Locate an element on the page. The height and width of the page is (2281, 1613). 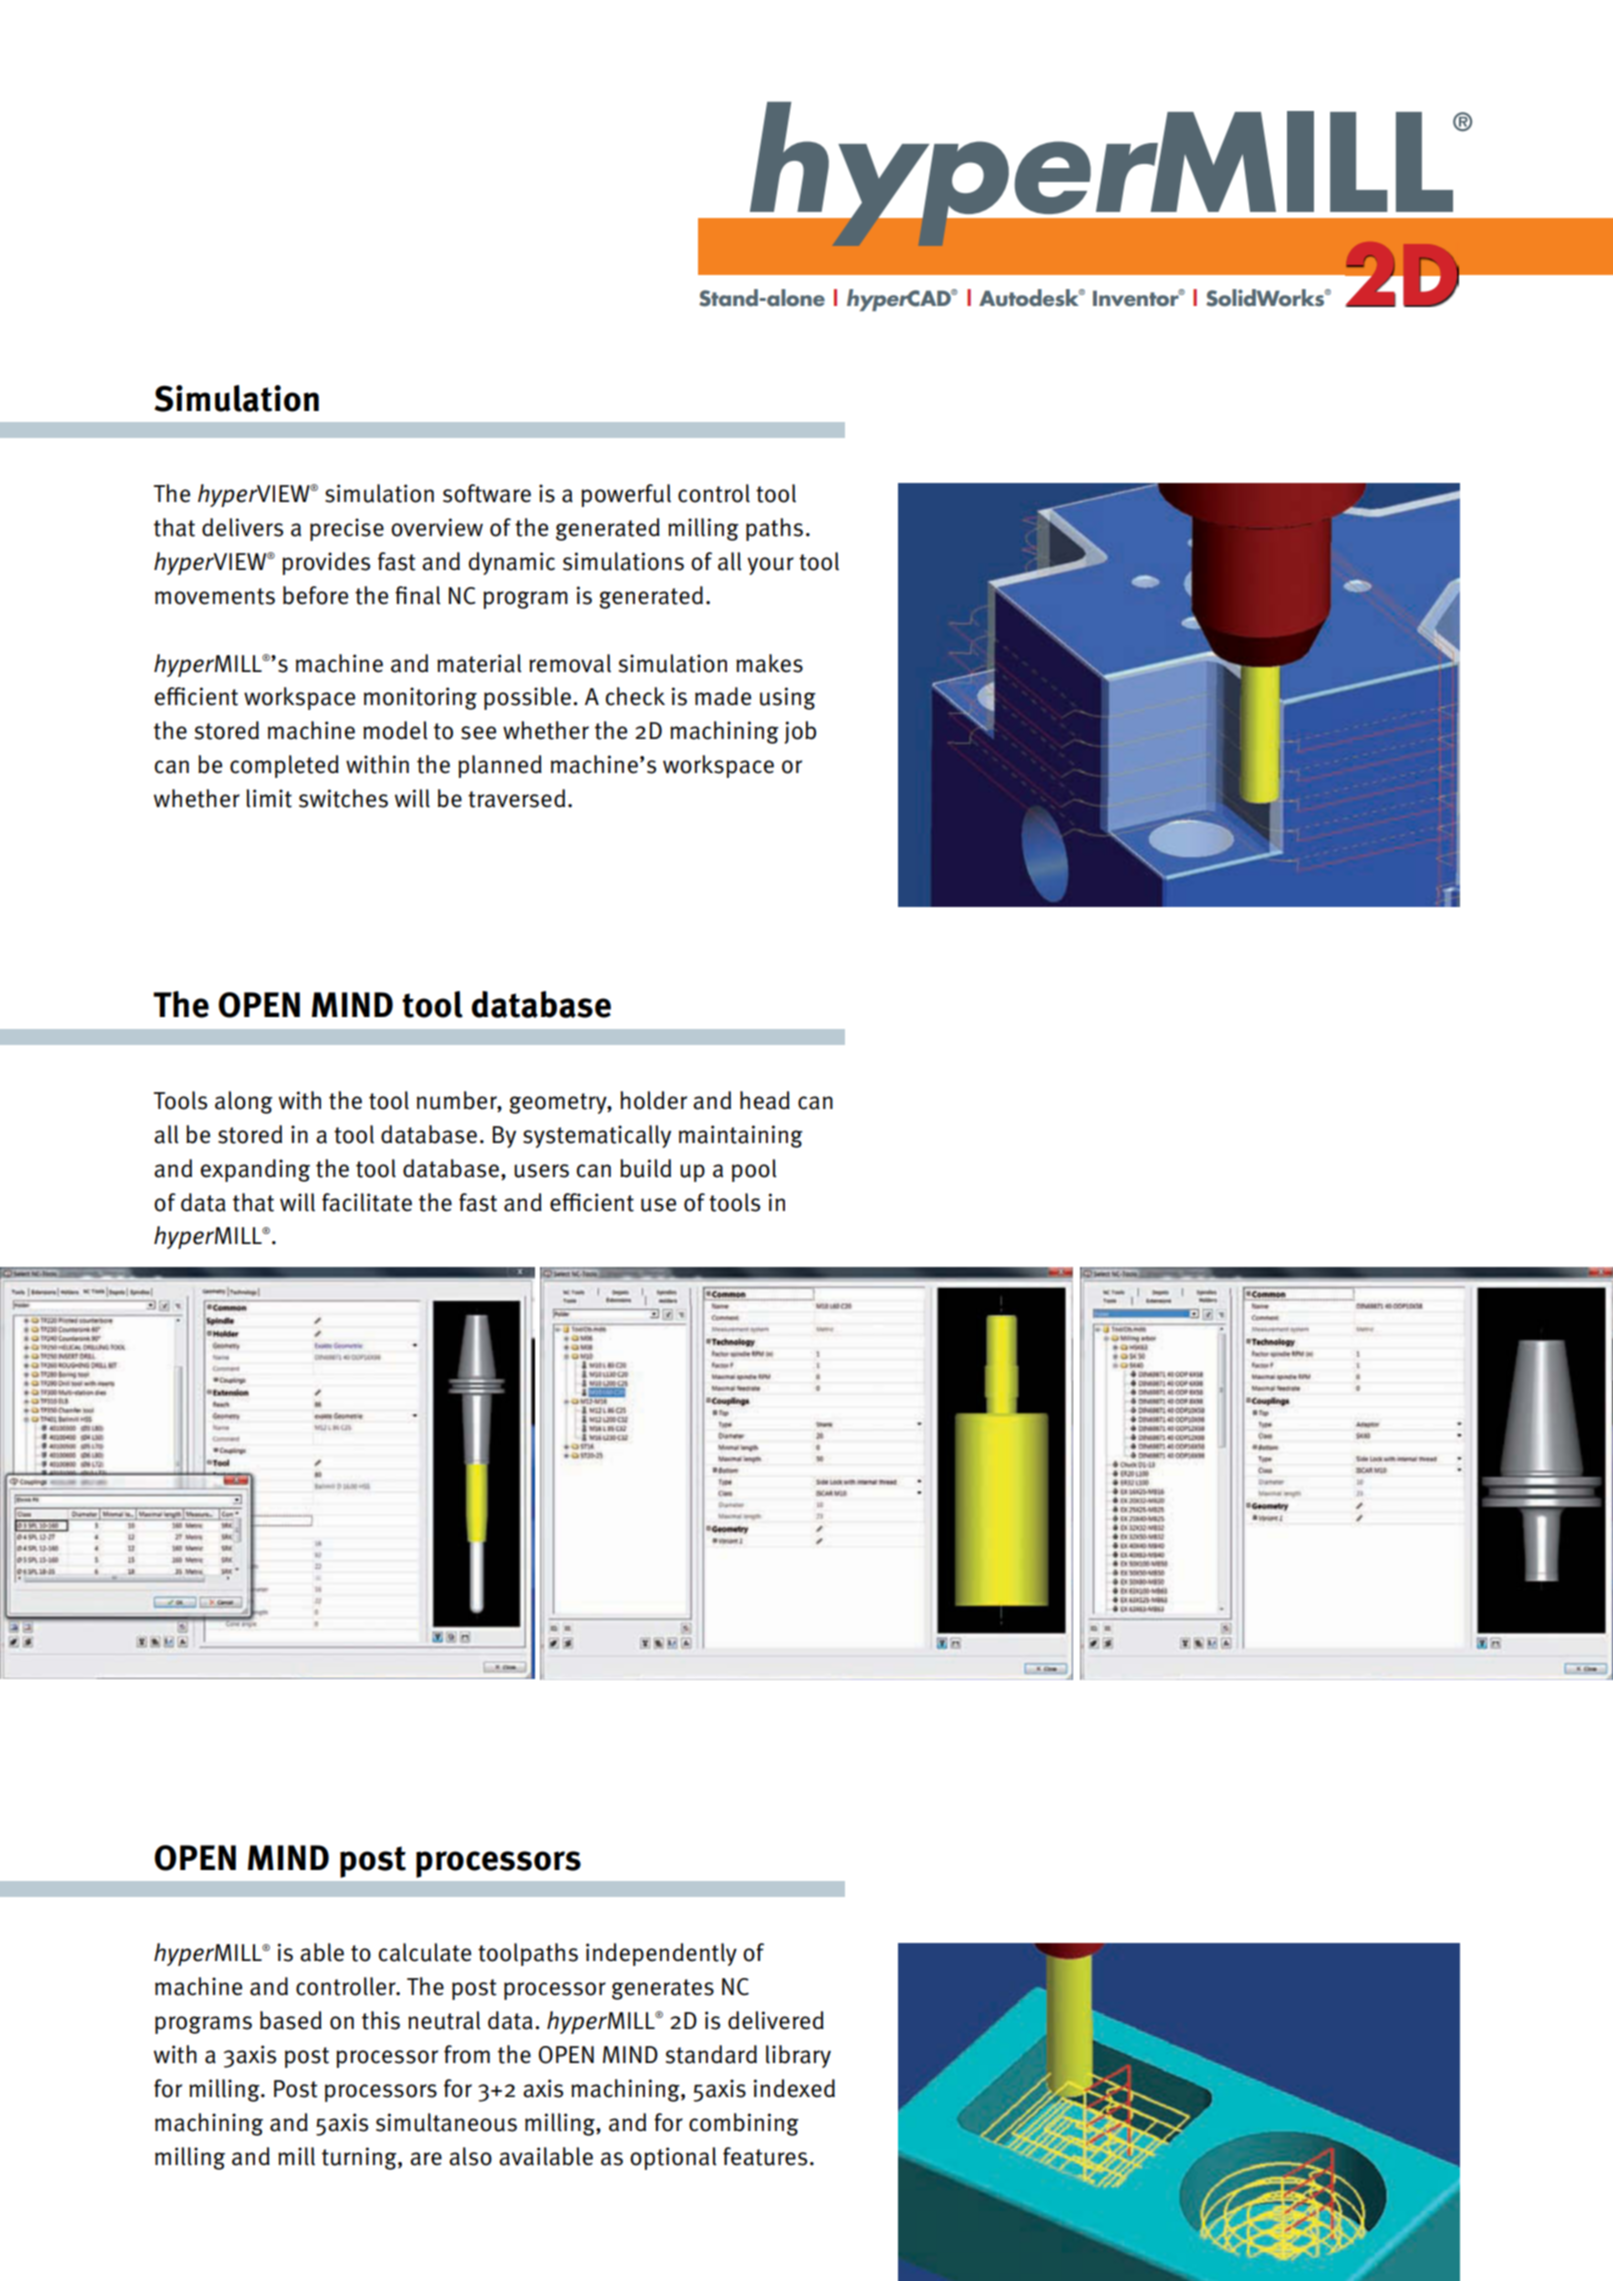
expanding is located at coordinates (255, 1170).
